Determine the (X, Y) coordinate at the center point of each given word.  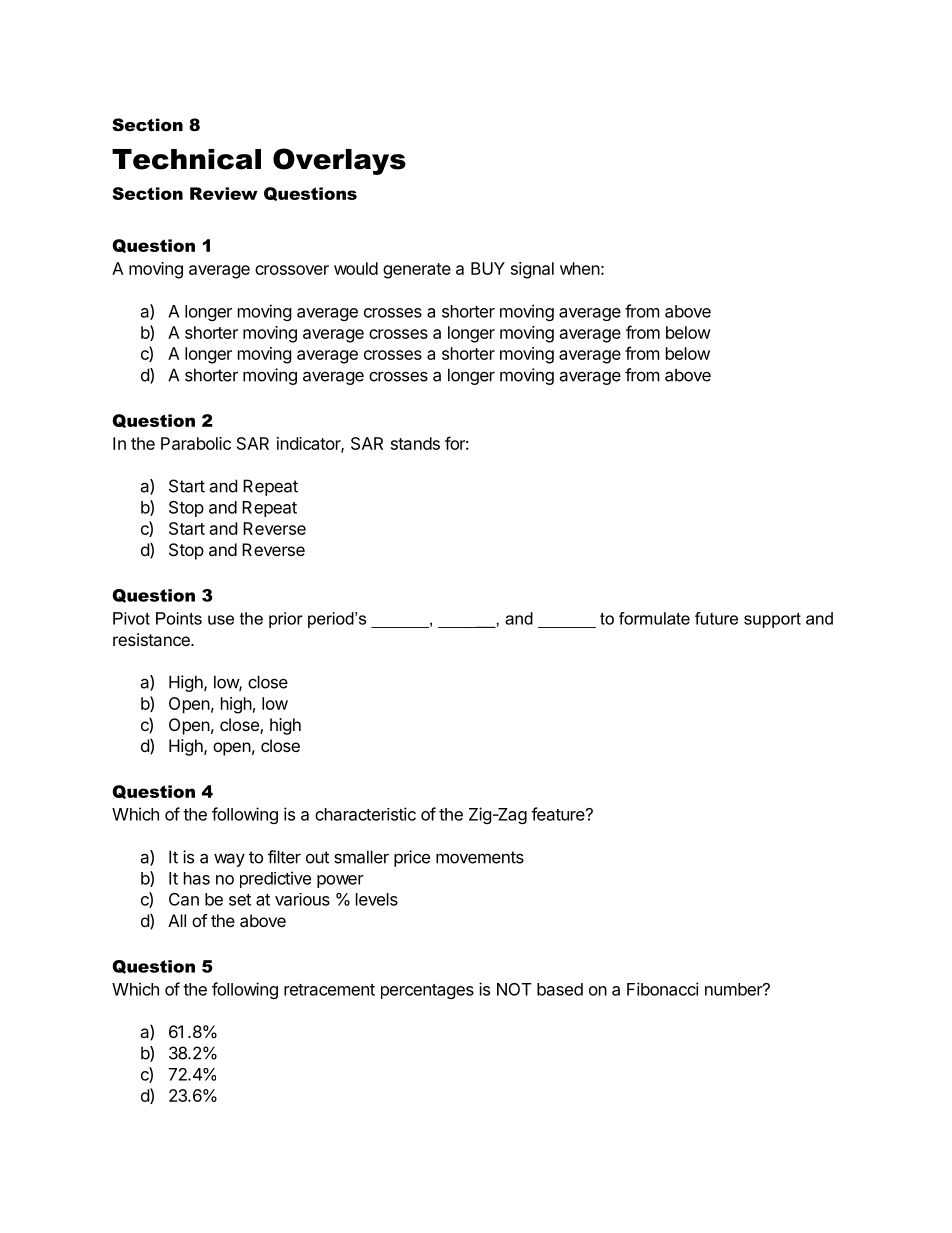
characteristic (365, 814)
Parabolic (196, 443)
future (716, 618)
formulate (654, 618)
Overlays (339, 161)
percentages (427, 991)
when (580, 268)
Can (184, 899)
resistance (152, 639)
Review (224, 193)
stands (415, 443)
